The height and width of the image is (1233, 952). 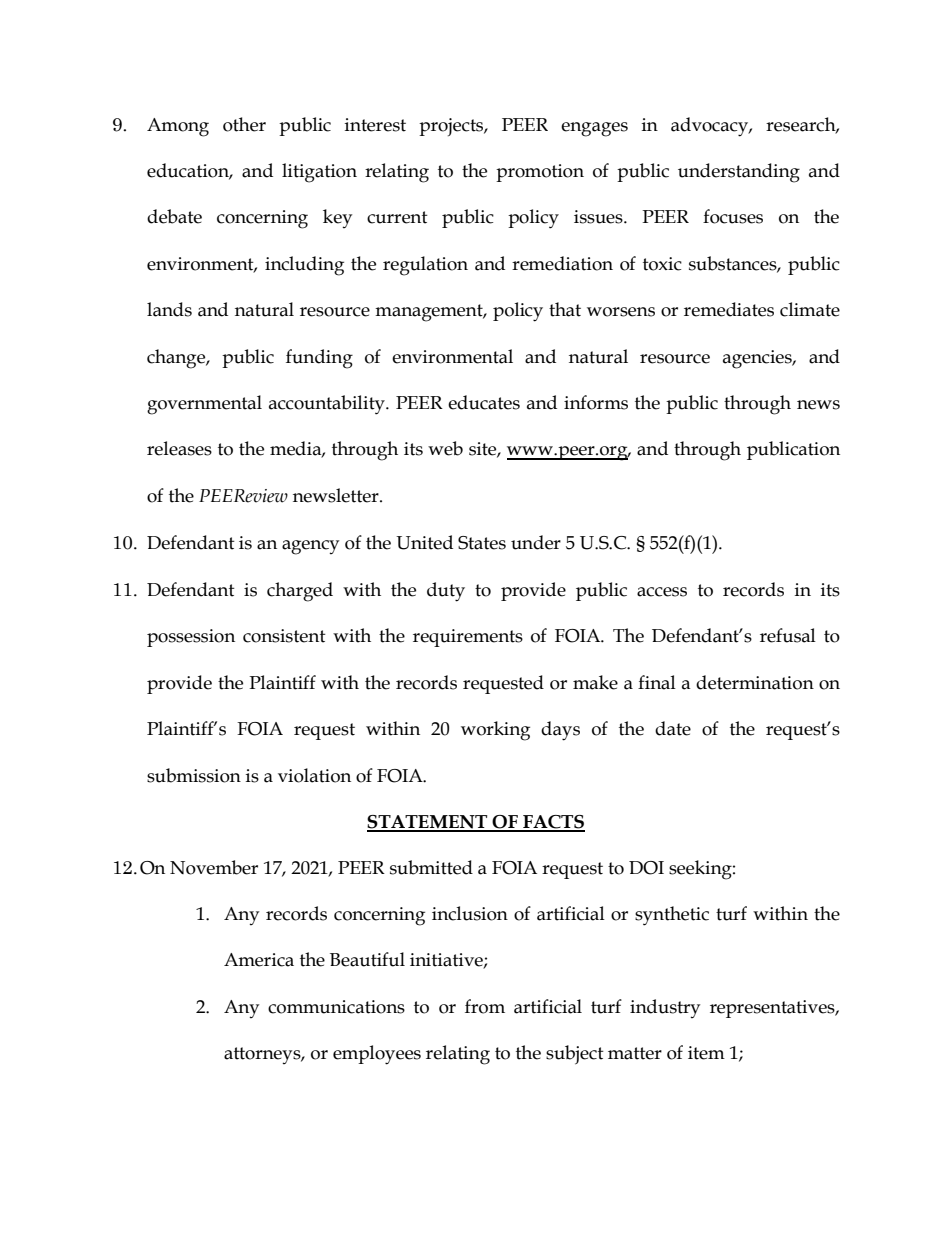 I want to click on worsens, so click(x=621, y=312).
